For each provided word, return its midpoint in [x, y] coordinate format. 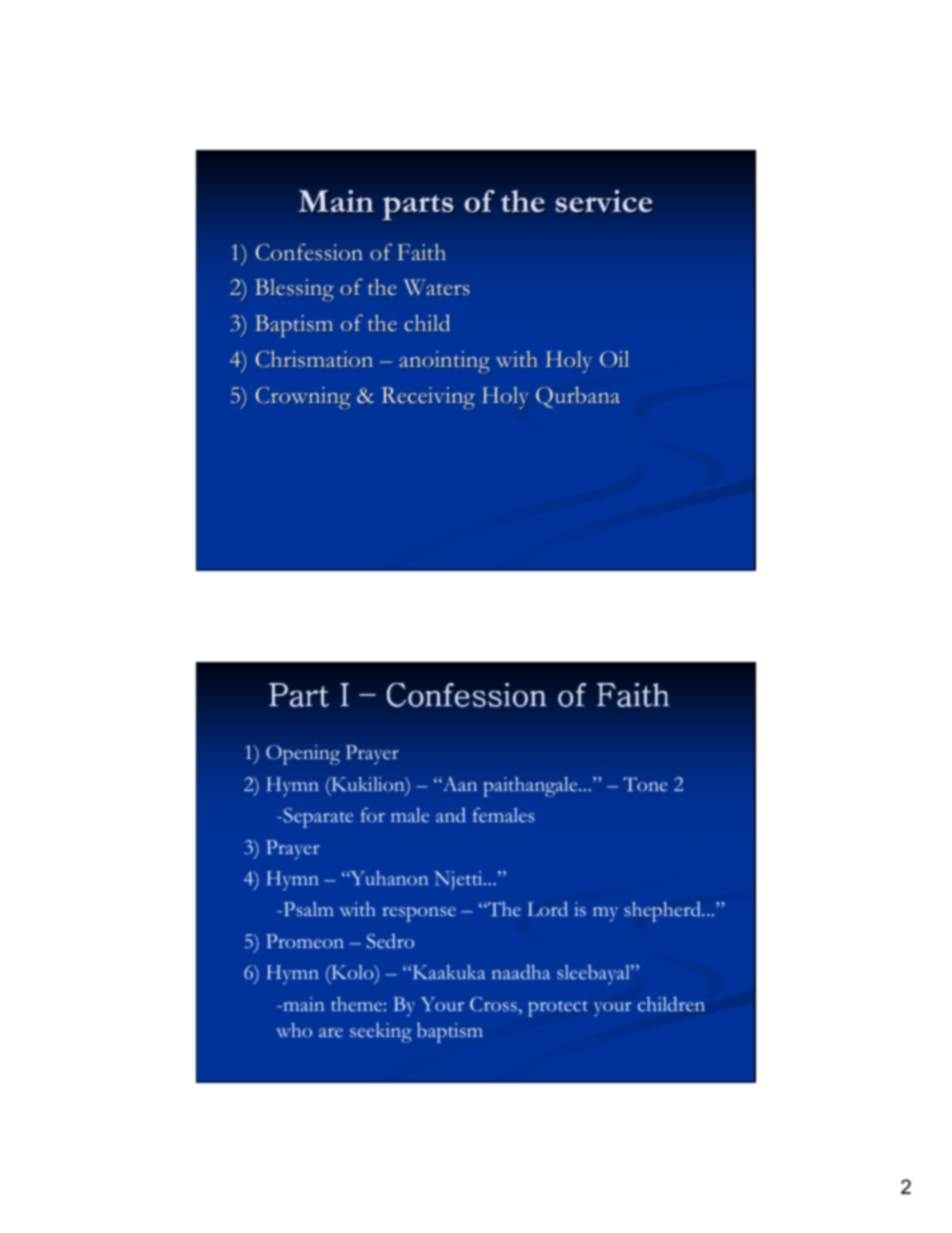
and [451, 815]
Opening [303, 755]
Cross [493, 1004]
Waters [437, 287]
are [331, 1032]
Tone [645, 784]
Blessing [295, 290]
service [604, 201]
